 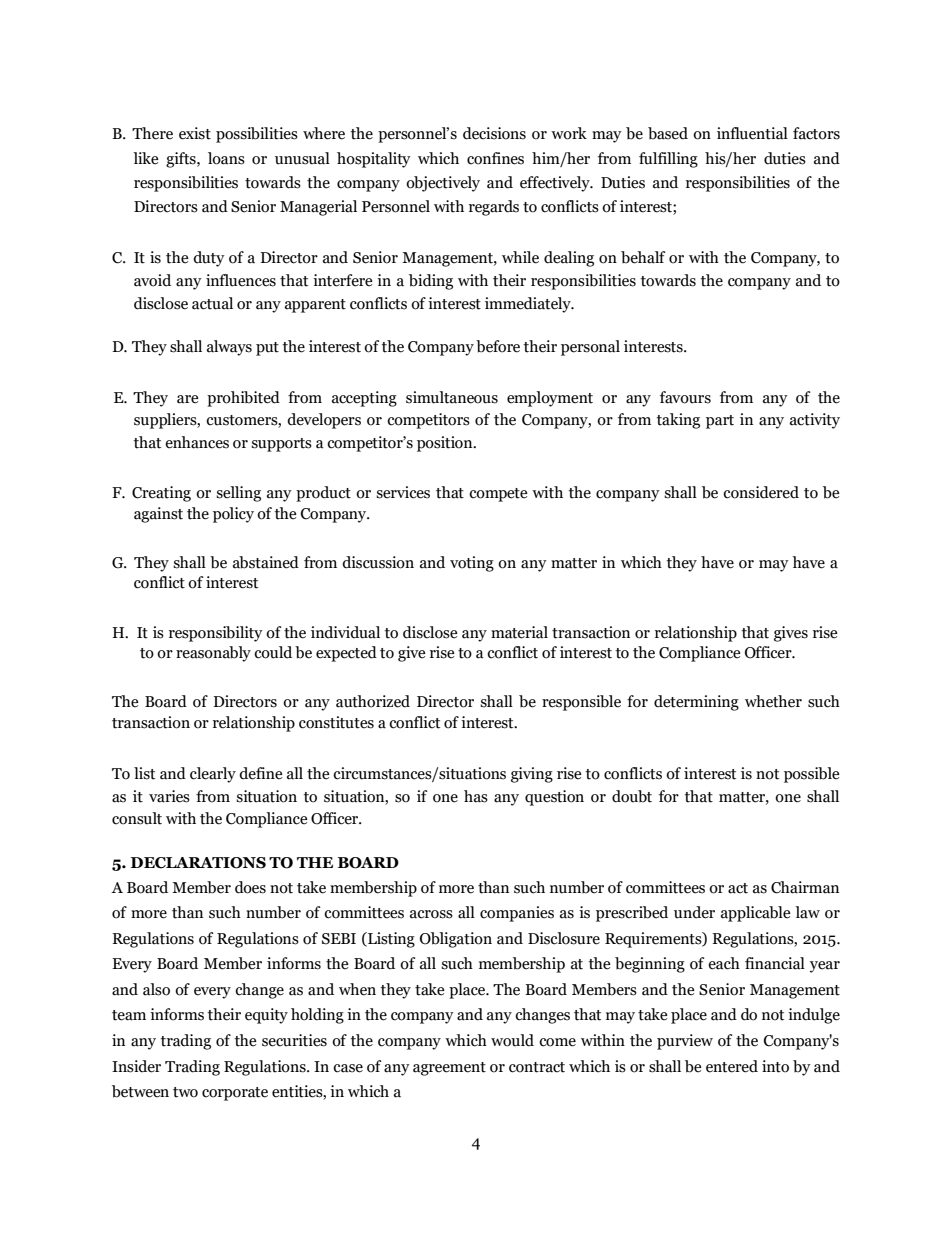 What do you see at coordinates (216, 634) in the screenshot?
I see `responsibility` at bounding box center [216, 634].
